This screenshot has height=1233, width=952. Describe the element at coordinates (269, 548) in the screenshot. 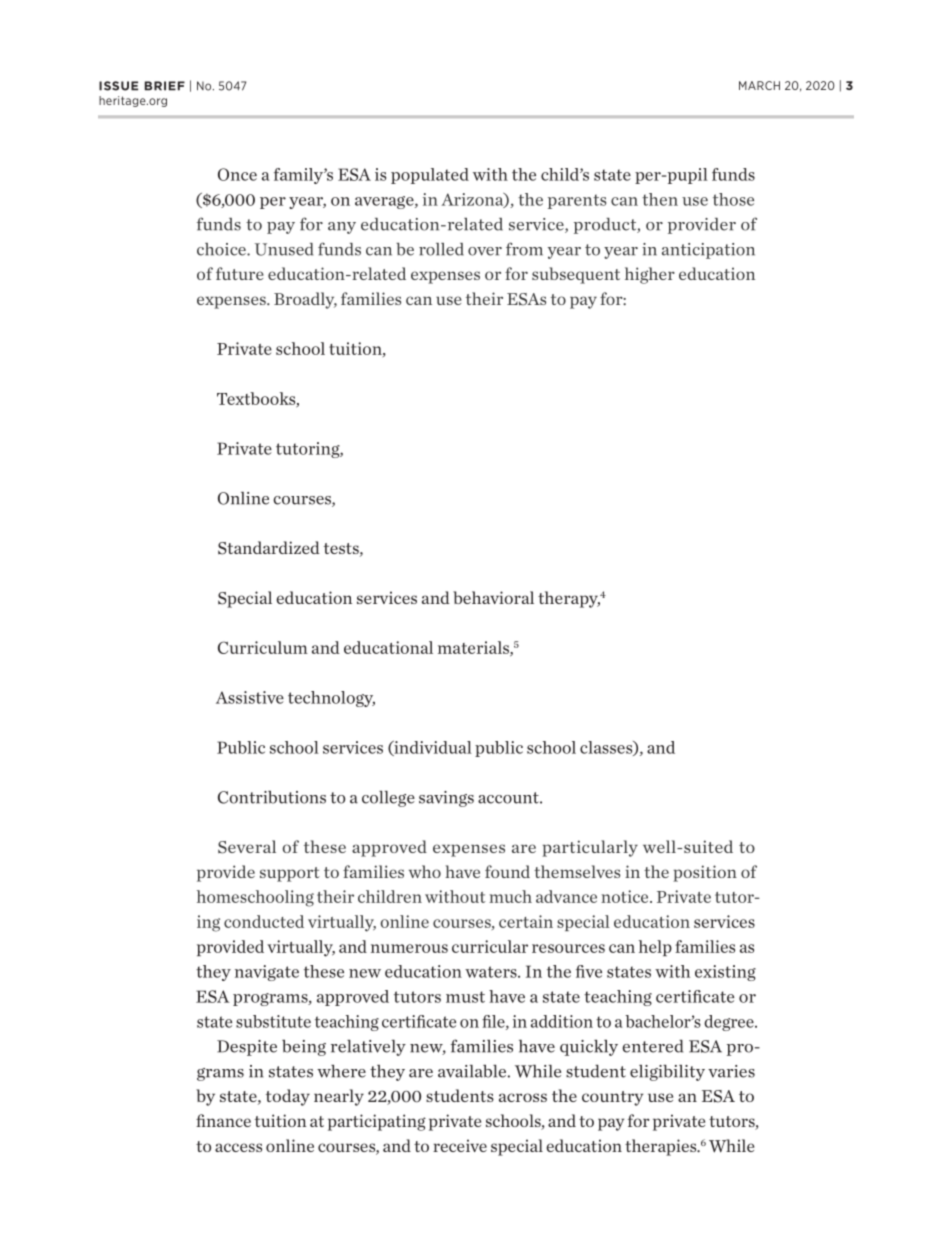

I see `Standardized` at that location.
